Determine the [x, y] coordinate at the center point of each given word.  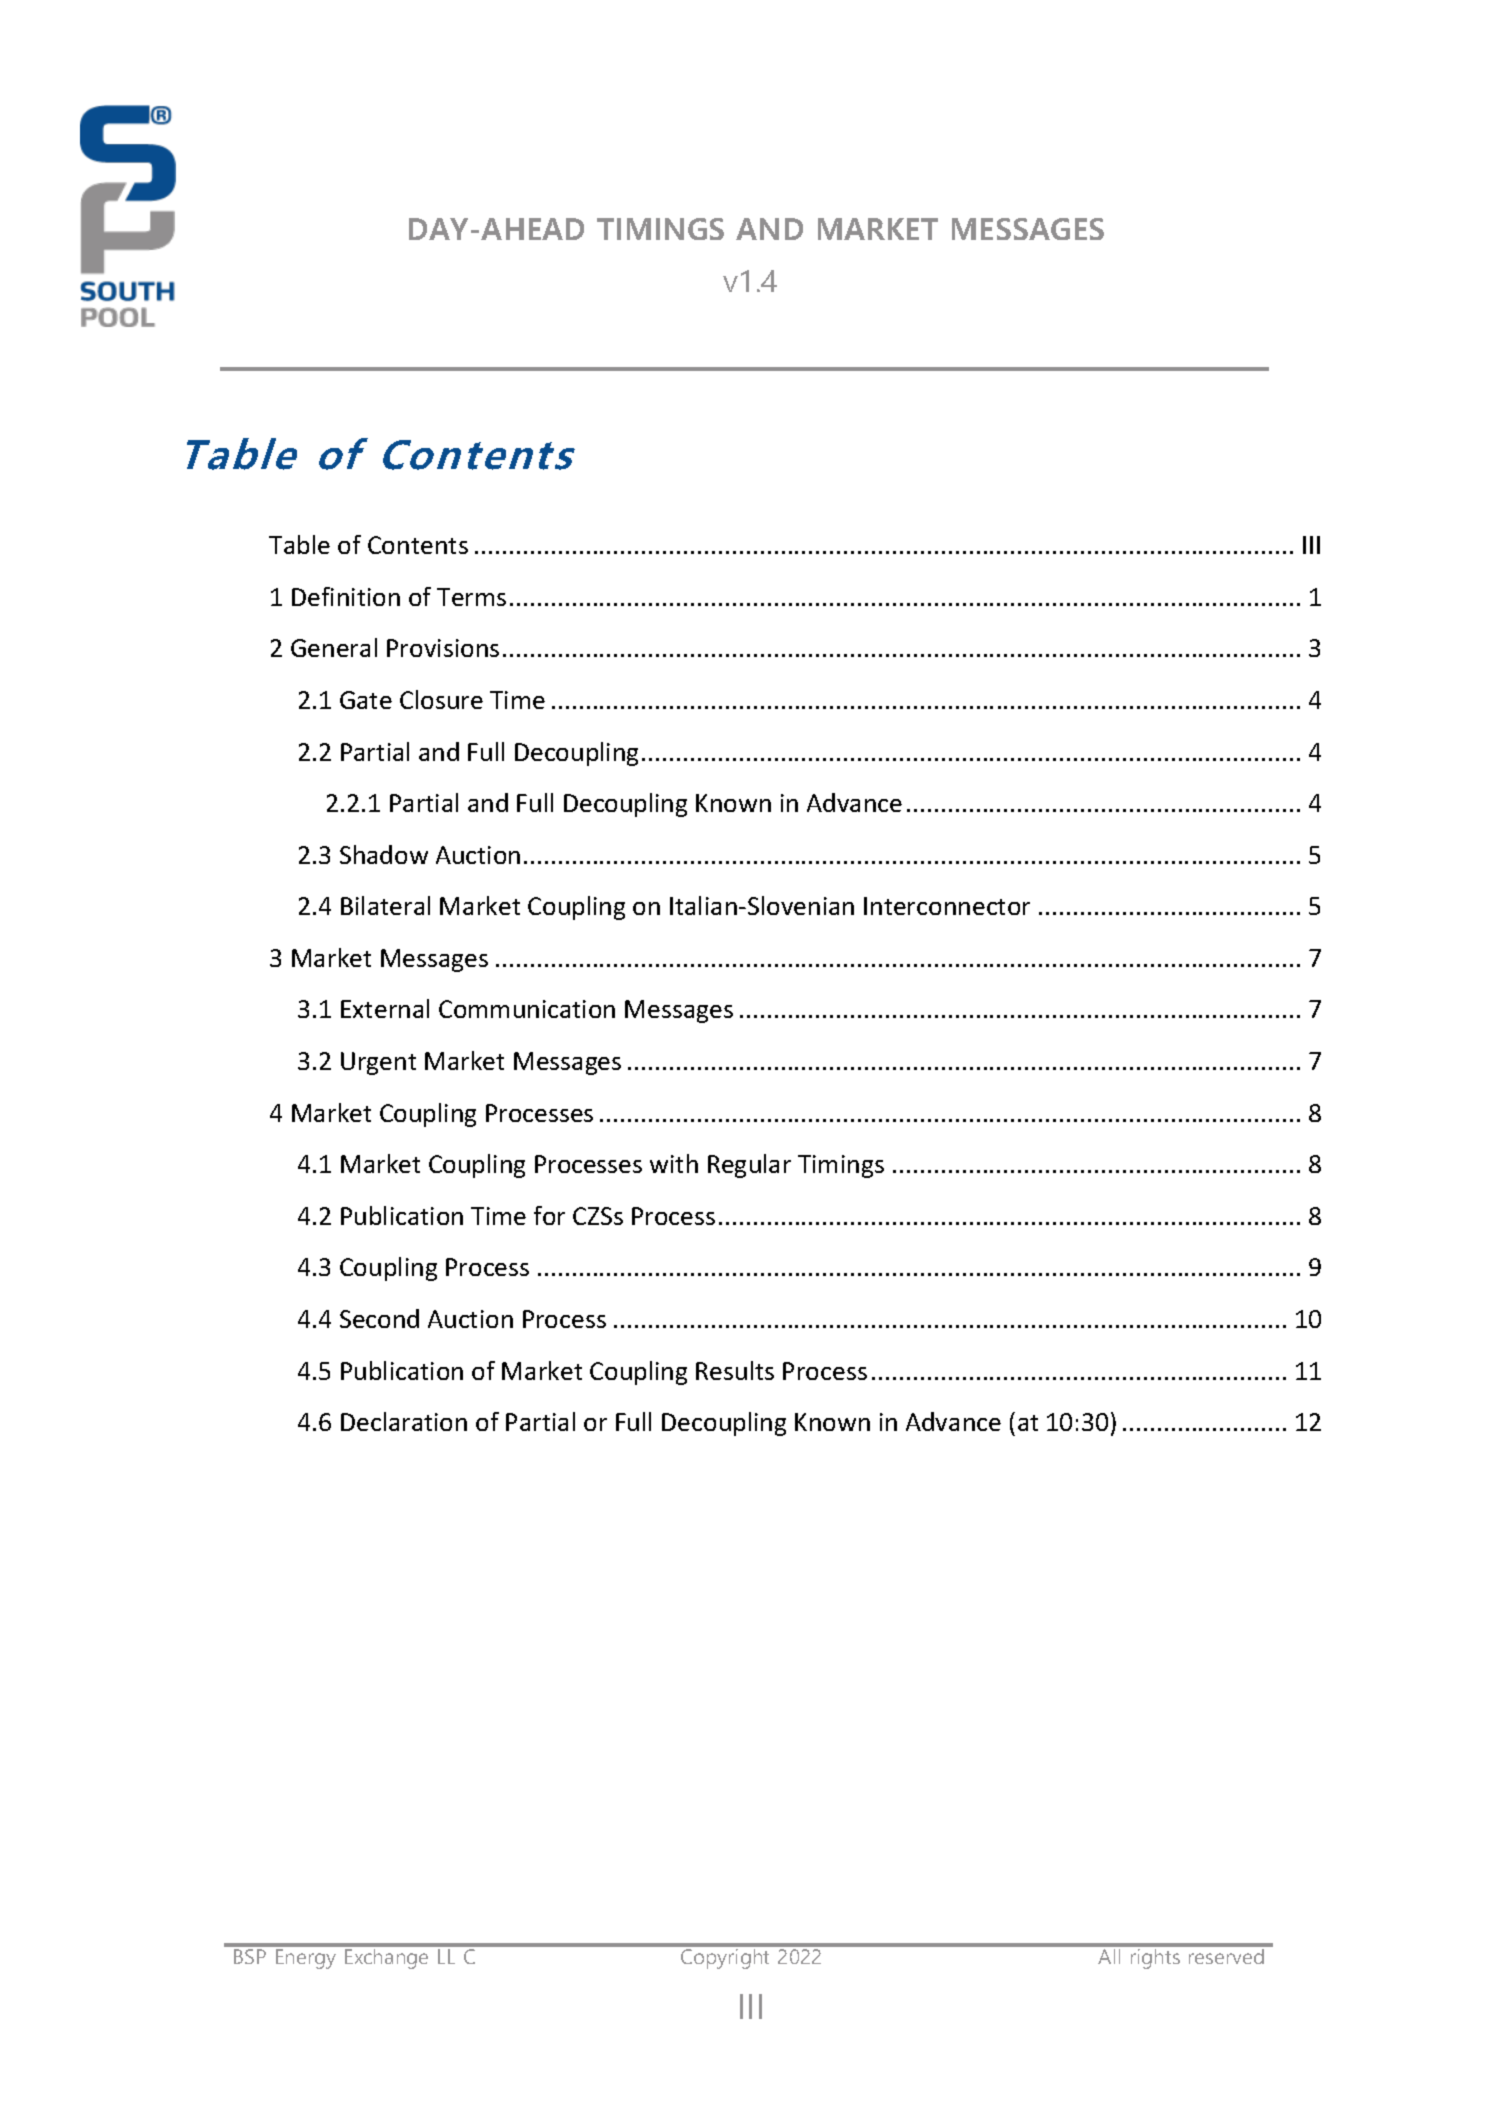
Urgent [378, 1063]
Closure [441, 699]
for [549, 1215]
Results [735, 1370]
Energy [306, 1959]
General [334, 647]
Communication [527, 1009]
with [674, 1163]
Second [379, 1318]
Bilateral [385, 905]
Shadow [384, 854]
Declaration [404, 1421]
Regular [749, 1166]
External [385, 1008]
